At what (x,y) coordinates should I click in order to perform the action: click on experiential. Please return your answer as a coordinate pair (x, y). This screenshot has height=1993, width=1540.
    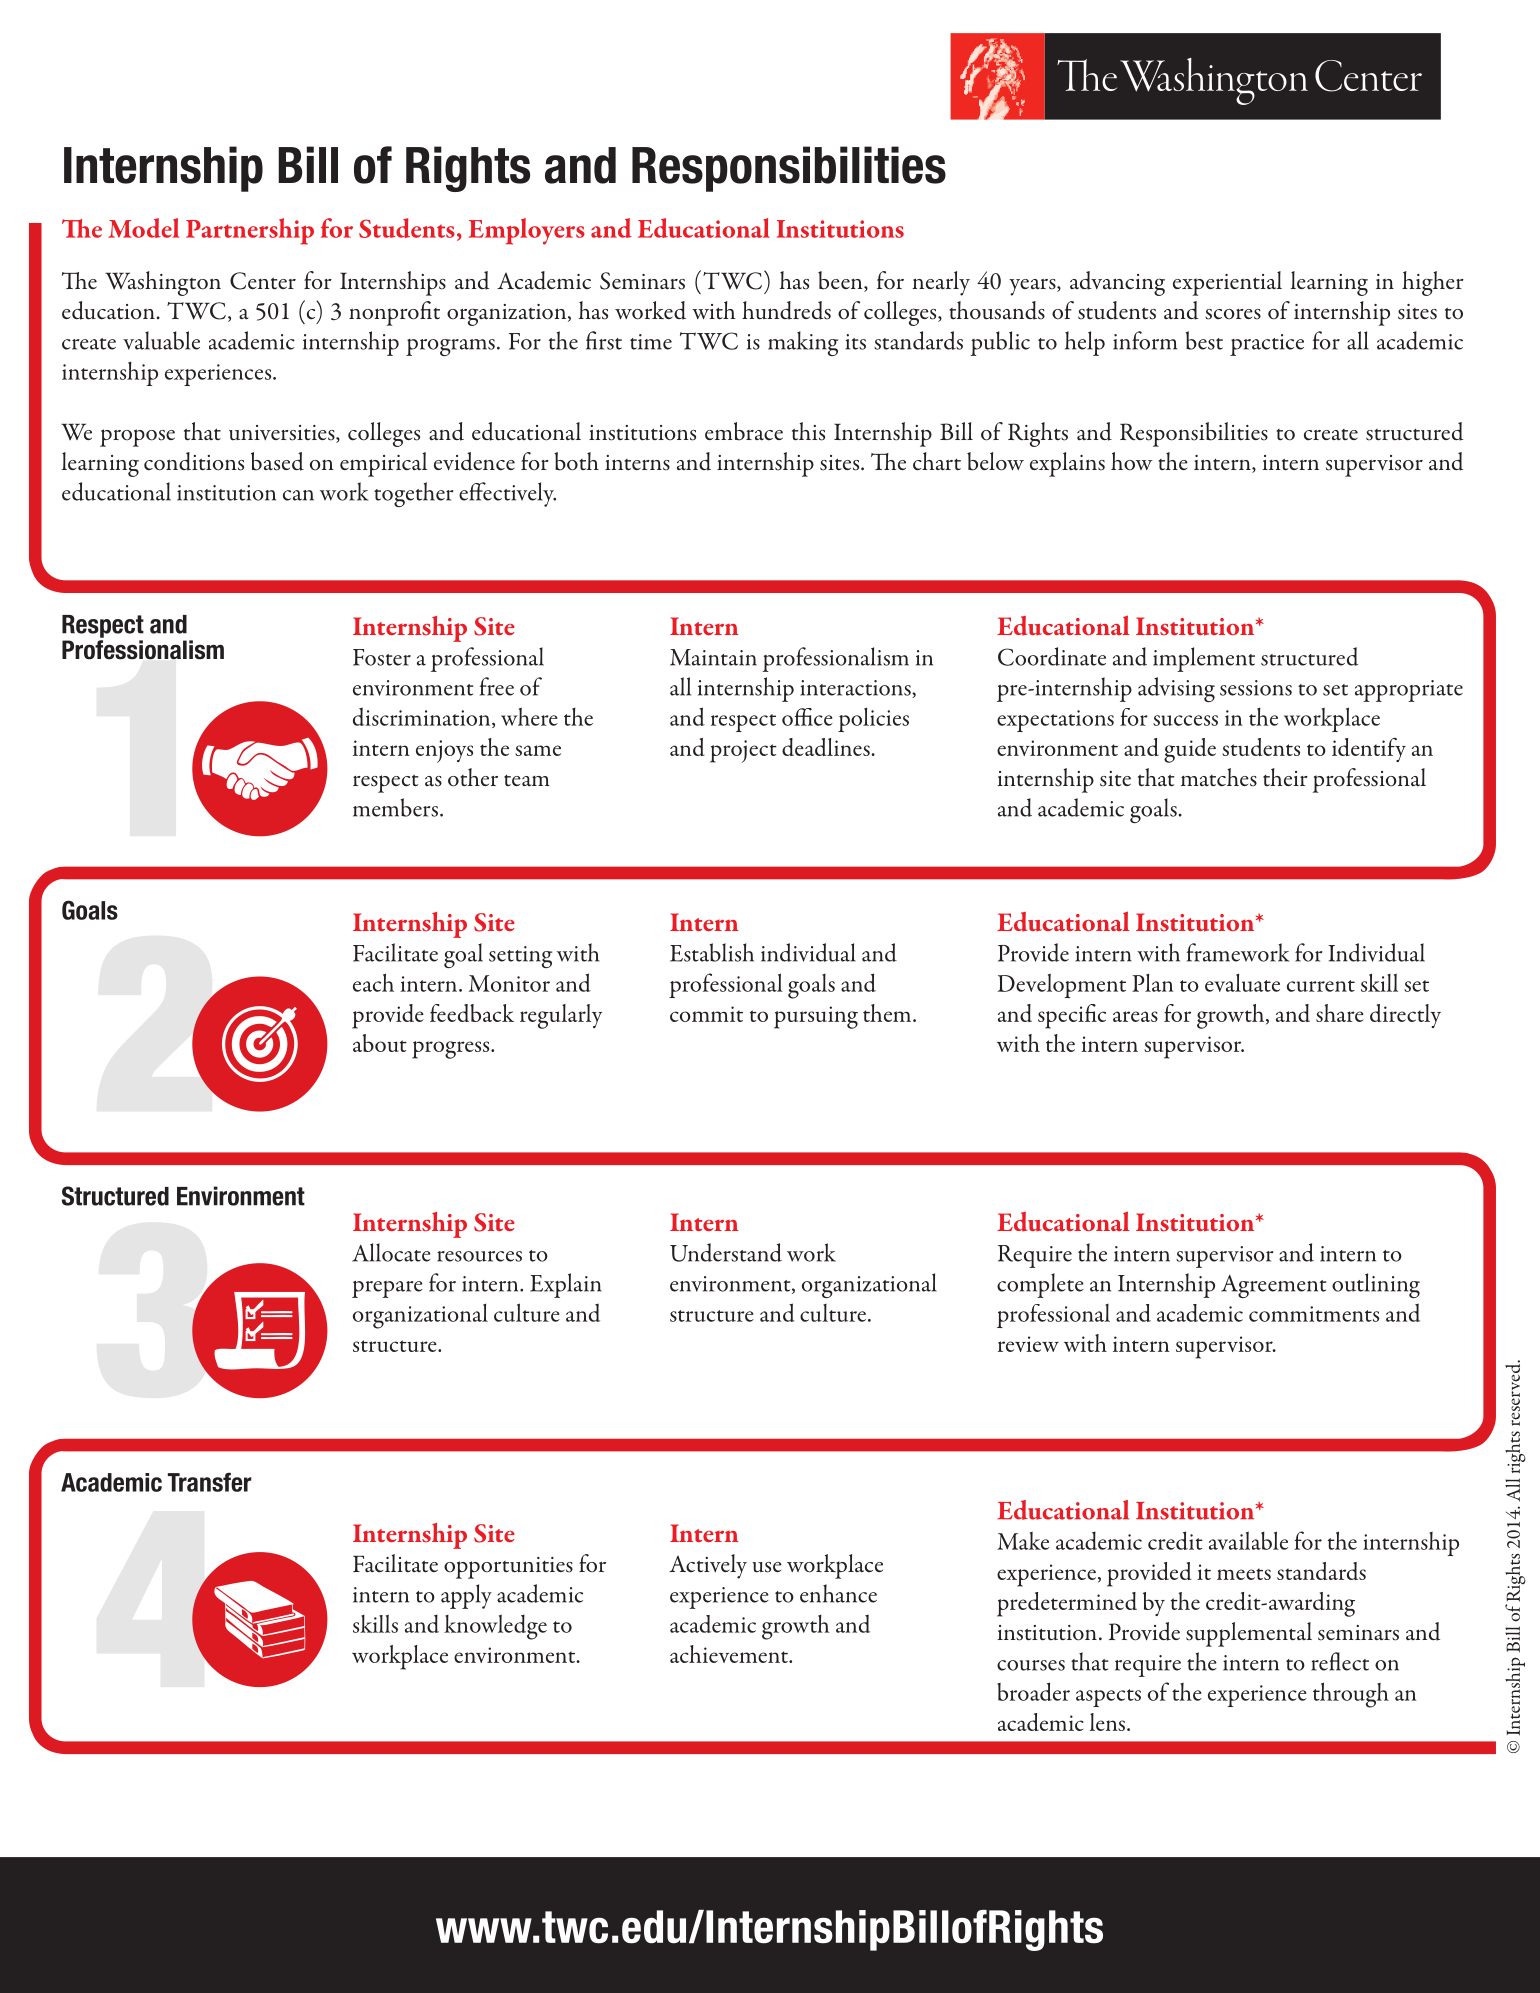
    Looking at the image, I should click on (1227, 283).
